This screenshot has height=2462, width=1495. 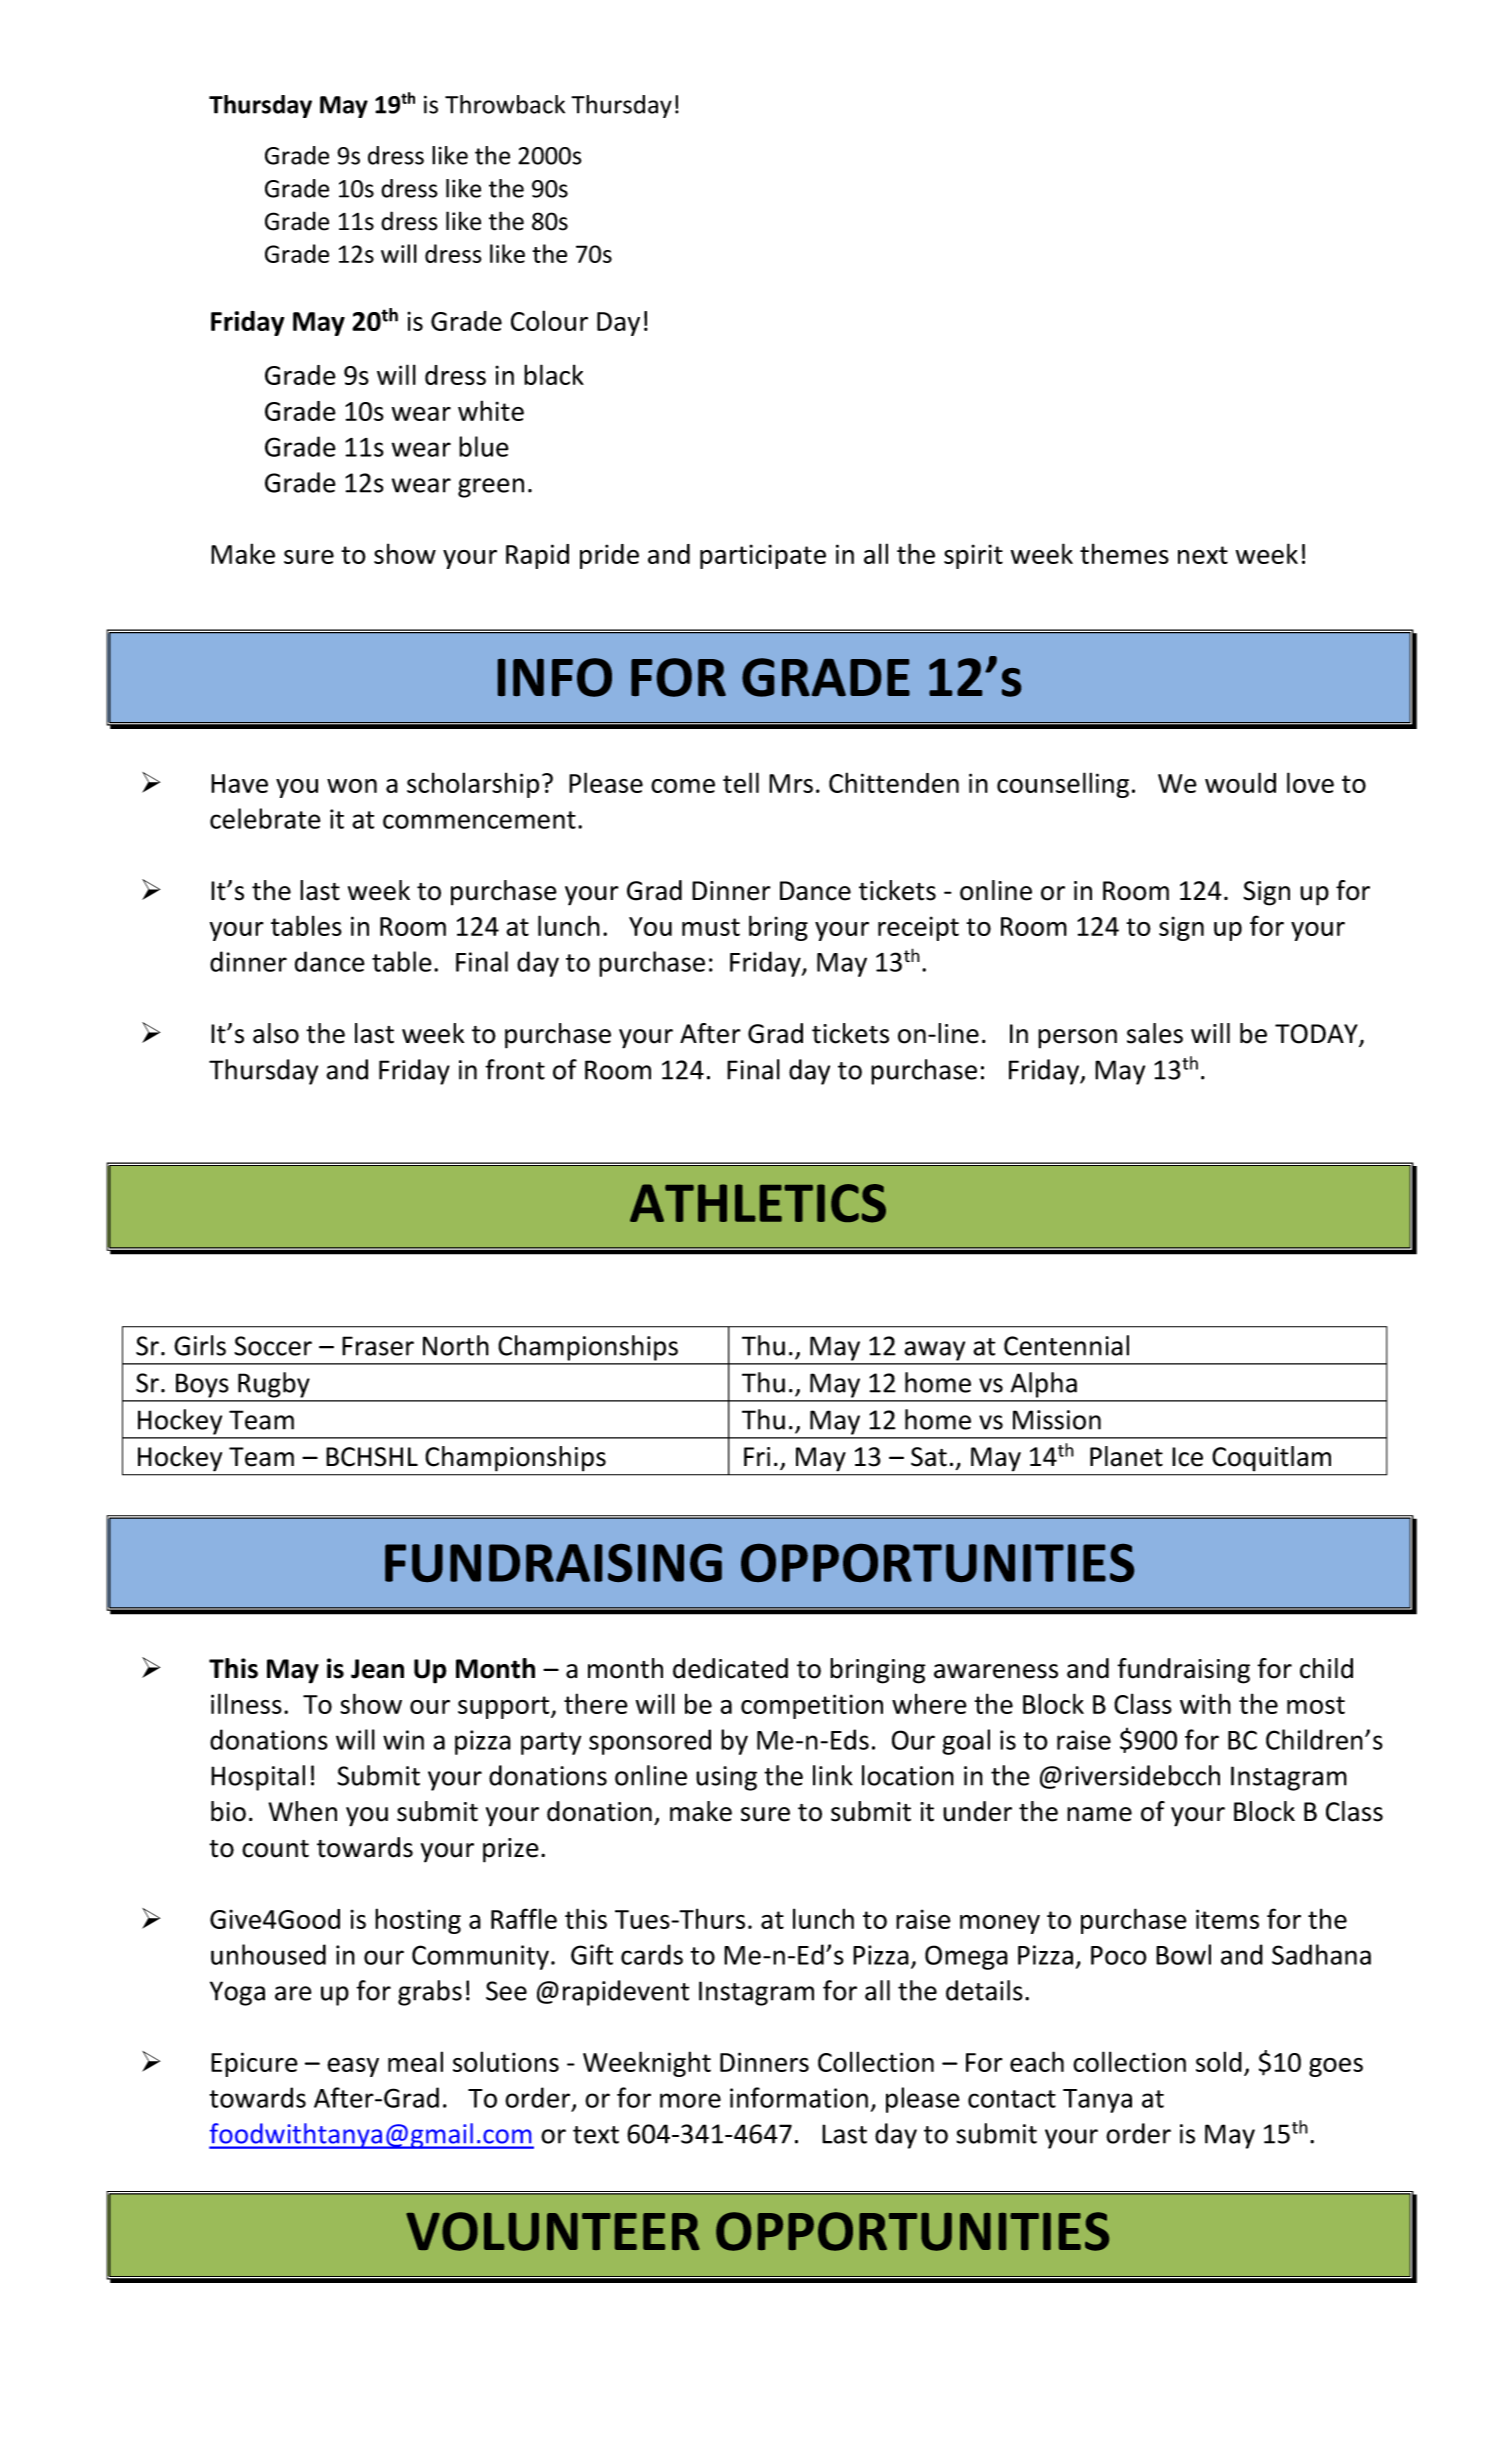 What do you see at coordinates (505, 104) in the screenshot?
I see `Throwback` at bounding box center [505, 104].
